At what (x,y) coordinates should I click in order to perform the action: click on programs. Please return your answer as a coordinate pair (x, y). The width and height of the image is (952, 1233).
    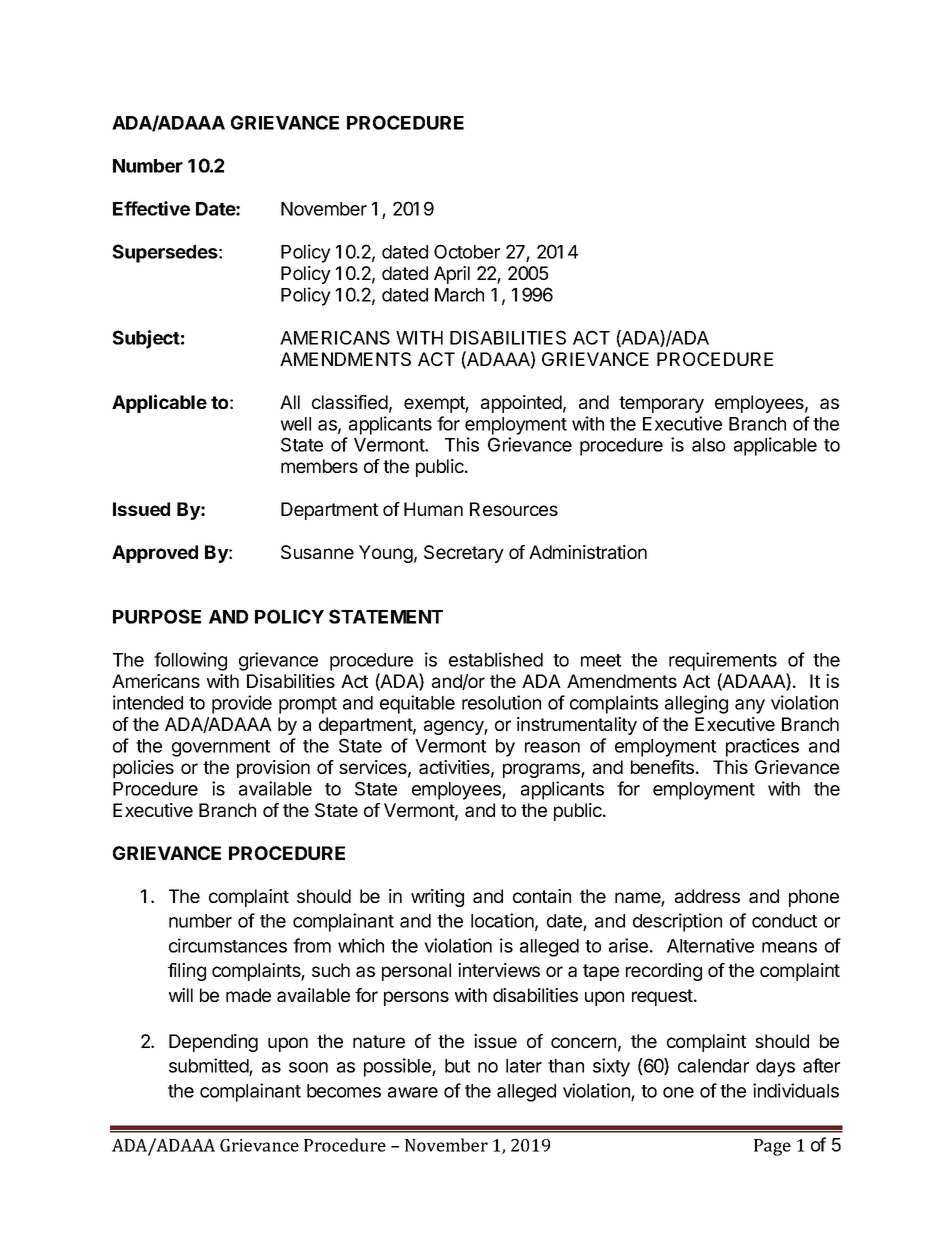
    Looking at the image, I should click on (542, 770).
